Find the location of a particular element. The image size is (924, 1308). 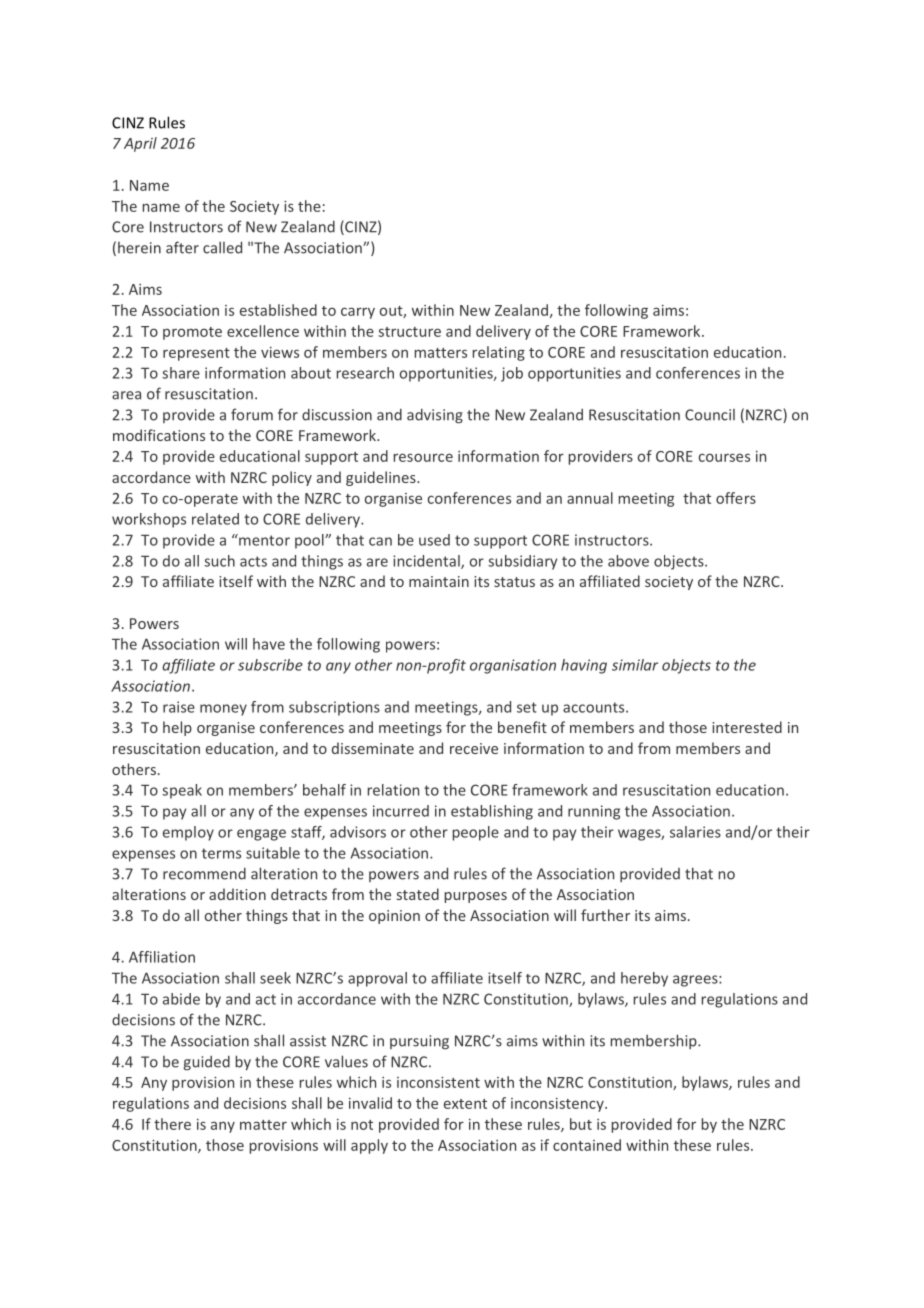

but is located at coordinates (581, 1124).
